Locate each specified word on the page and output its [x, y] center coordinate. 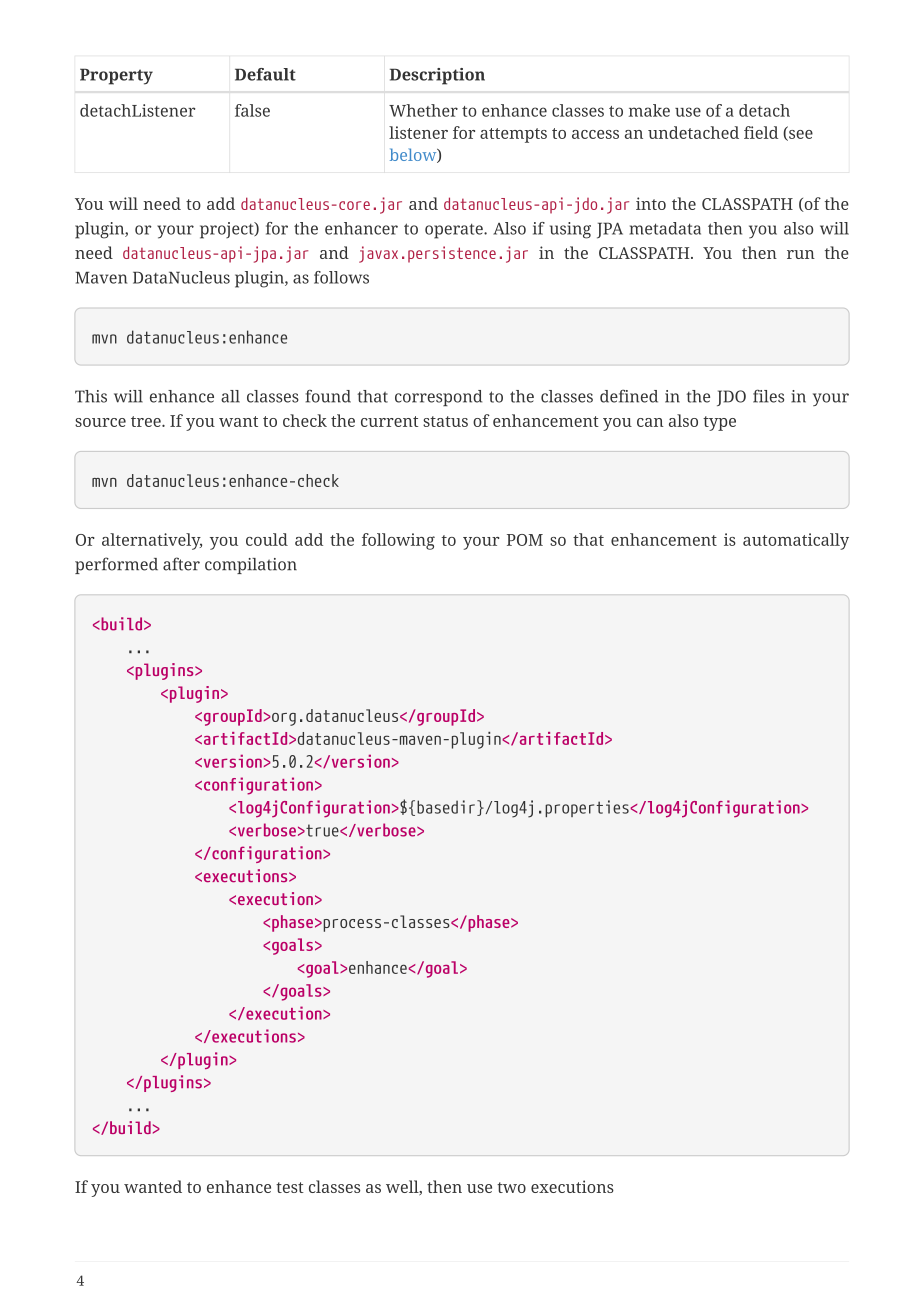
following [398, 541]
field [761, 132]
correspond [438, 398]
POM [525, 540]
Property [116, 76]
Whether [423, 110]
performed [116, 565]
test [290, 1187]
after [181, 564]
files [768, 396]
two [511, 1187]
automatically [796, 541]
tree [147, 421]
